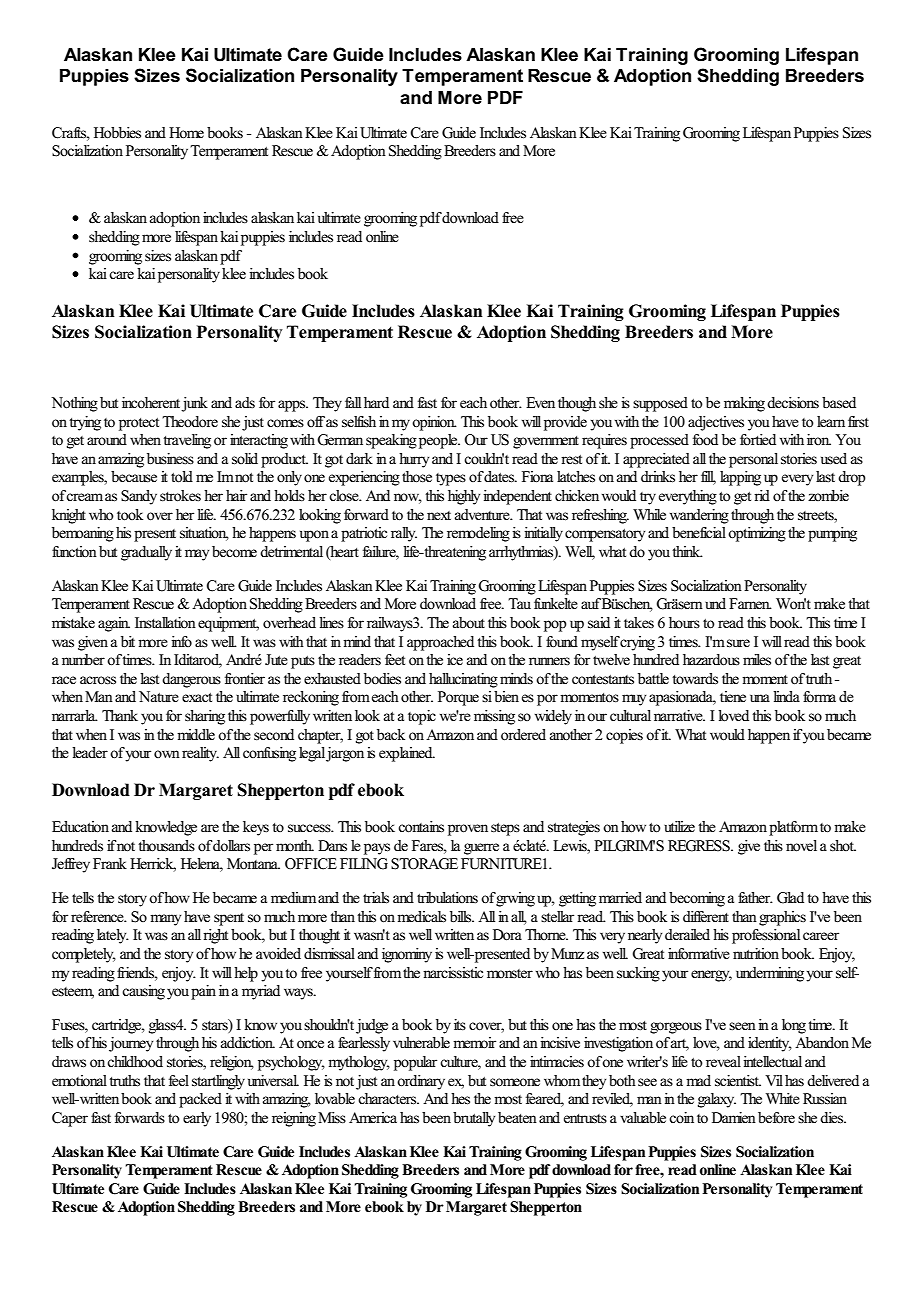 The image size is (924, 1308). I want to click on packed, so click(200, 1100).
